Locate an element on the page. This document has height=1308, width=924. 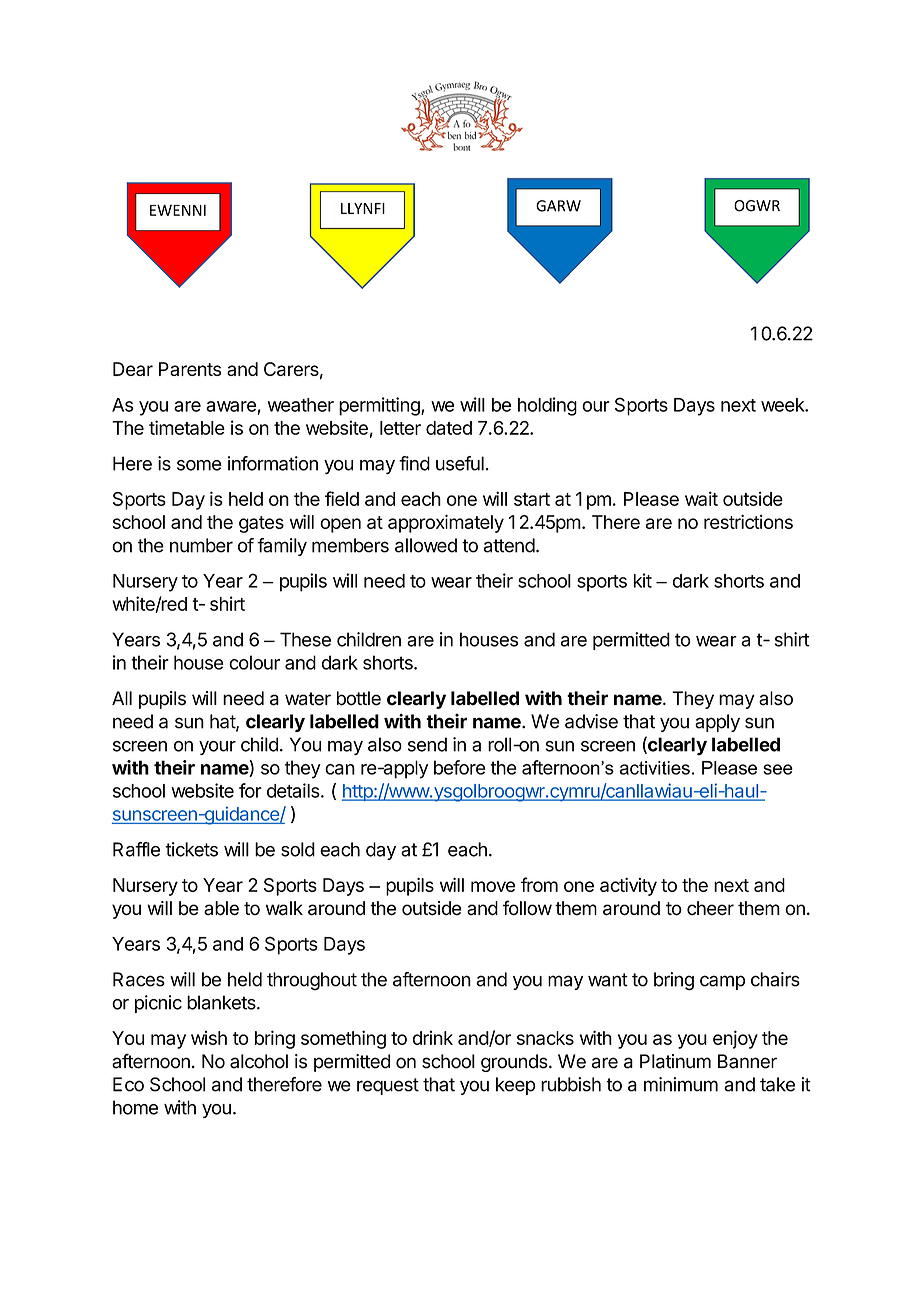
holding is located at coordinates (547, 406).
